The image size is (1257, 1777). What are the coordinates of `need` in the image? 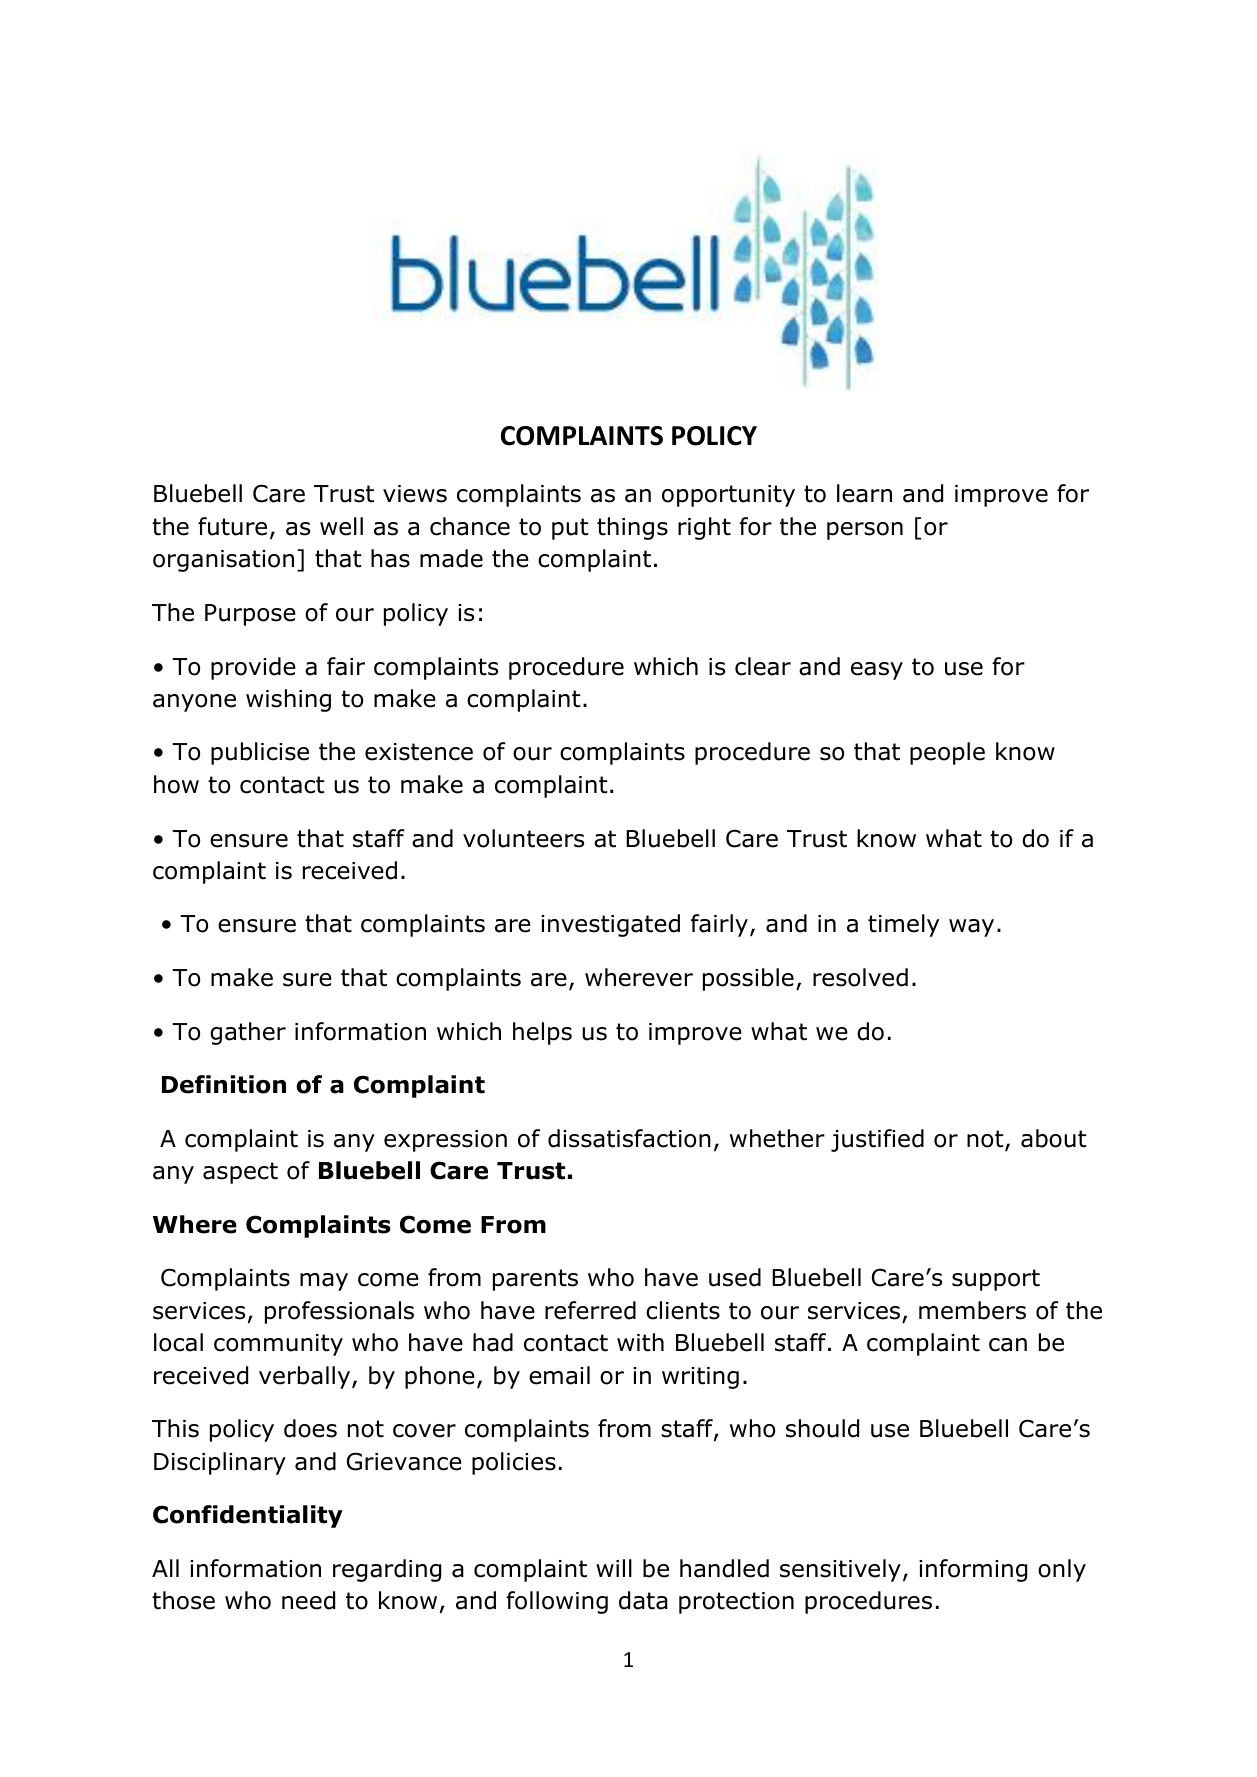 It's located at (308, 1600).
